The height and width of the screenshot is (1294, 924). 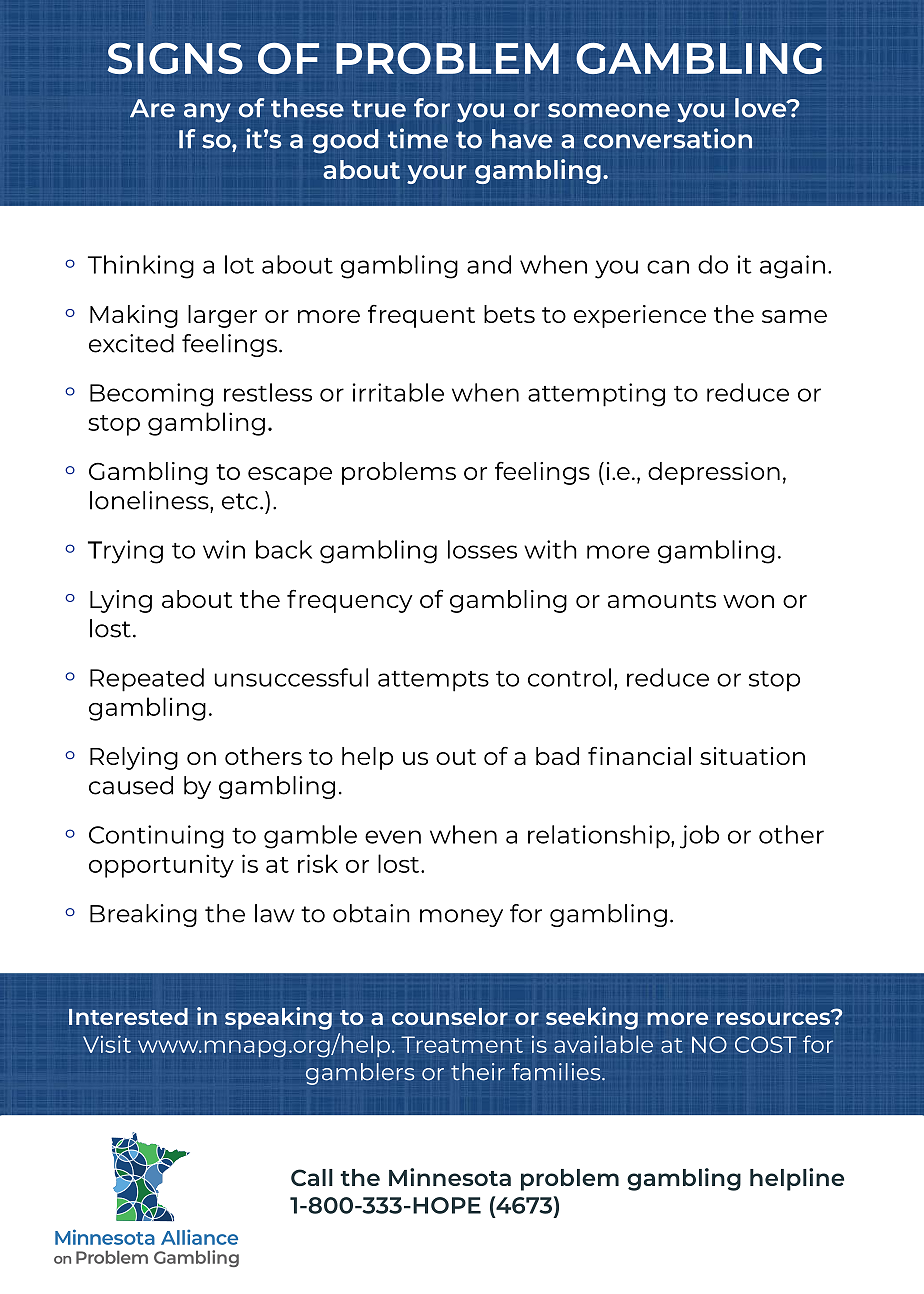 What do you see at coordinates (398, 392) in the screenshot?
I see `irritable` at bounding box center [398, 392].
